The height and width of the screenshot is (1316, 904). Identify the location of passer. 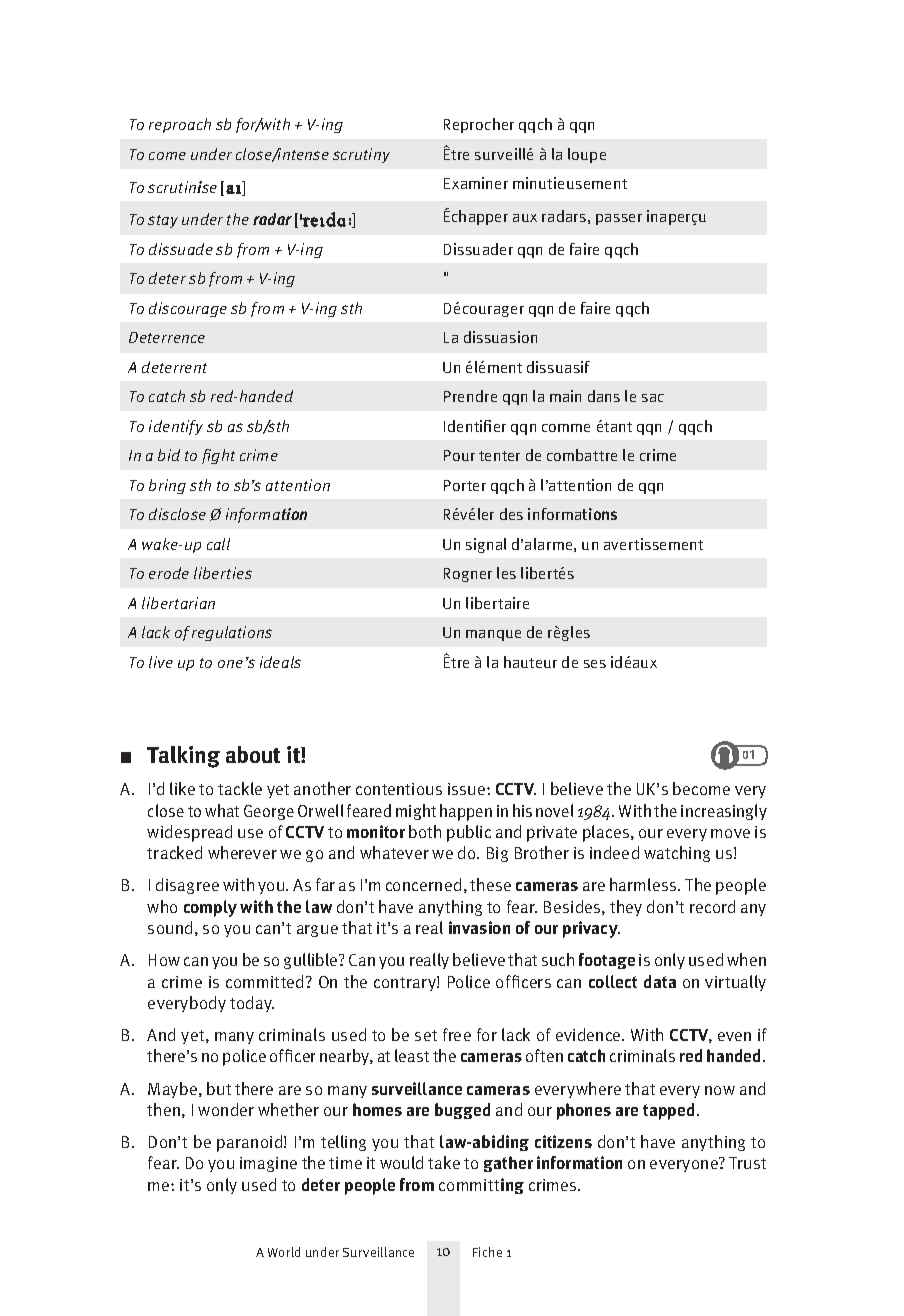
(619, 219).
